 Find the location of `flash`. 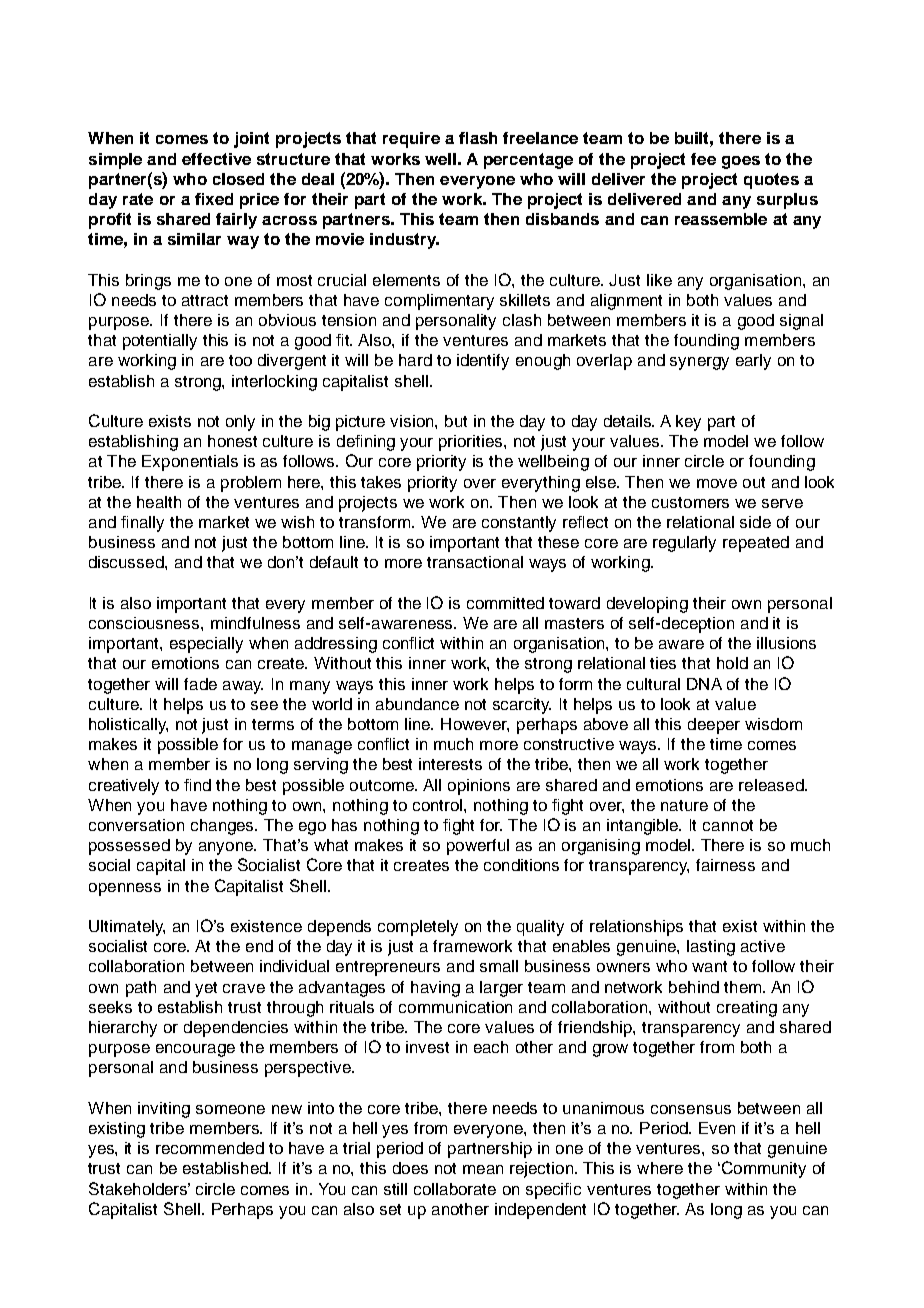

flash is located at coordinates (478, 138).
